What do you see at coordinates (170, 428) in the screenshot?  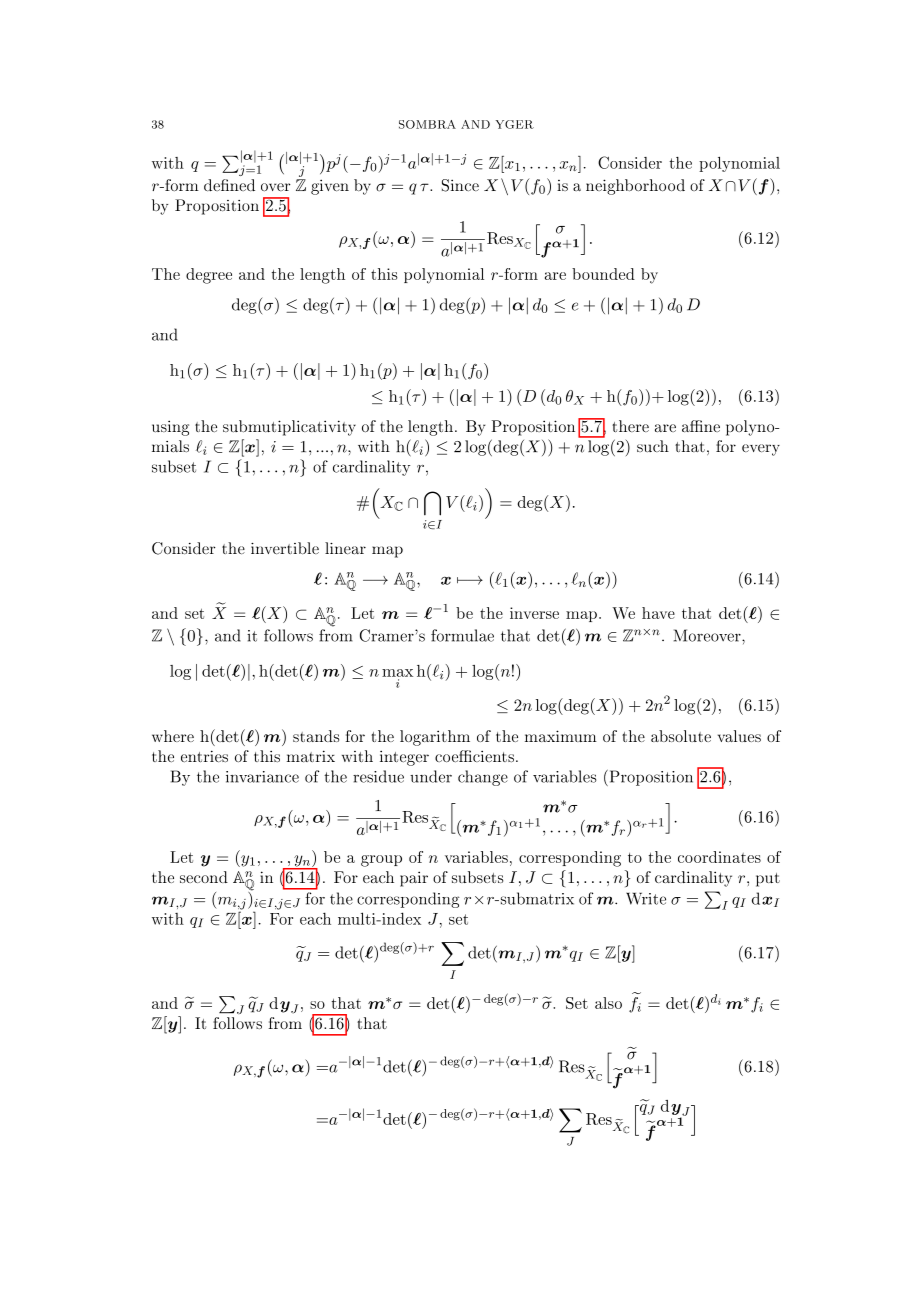 I see `using` at bounding box center [170, 428].
